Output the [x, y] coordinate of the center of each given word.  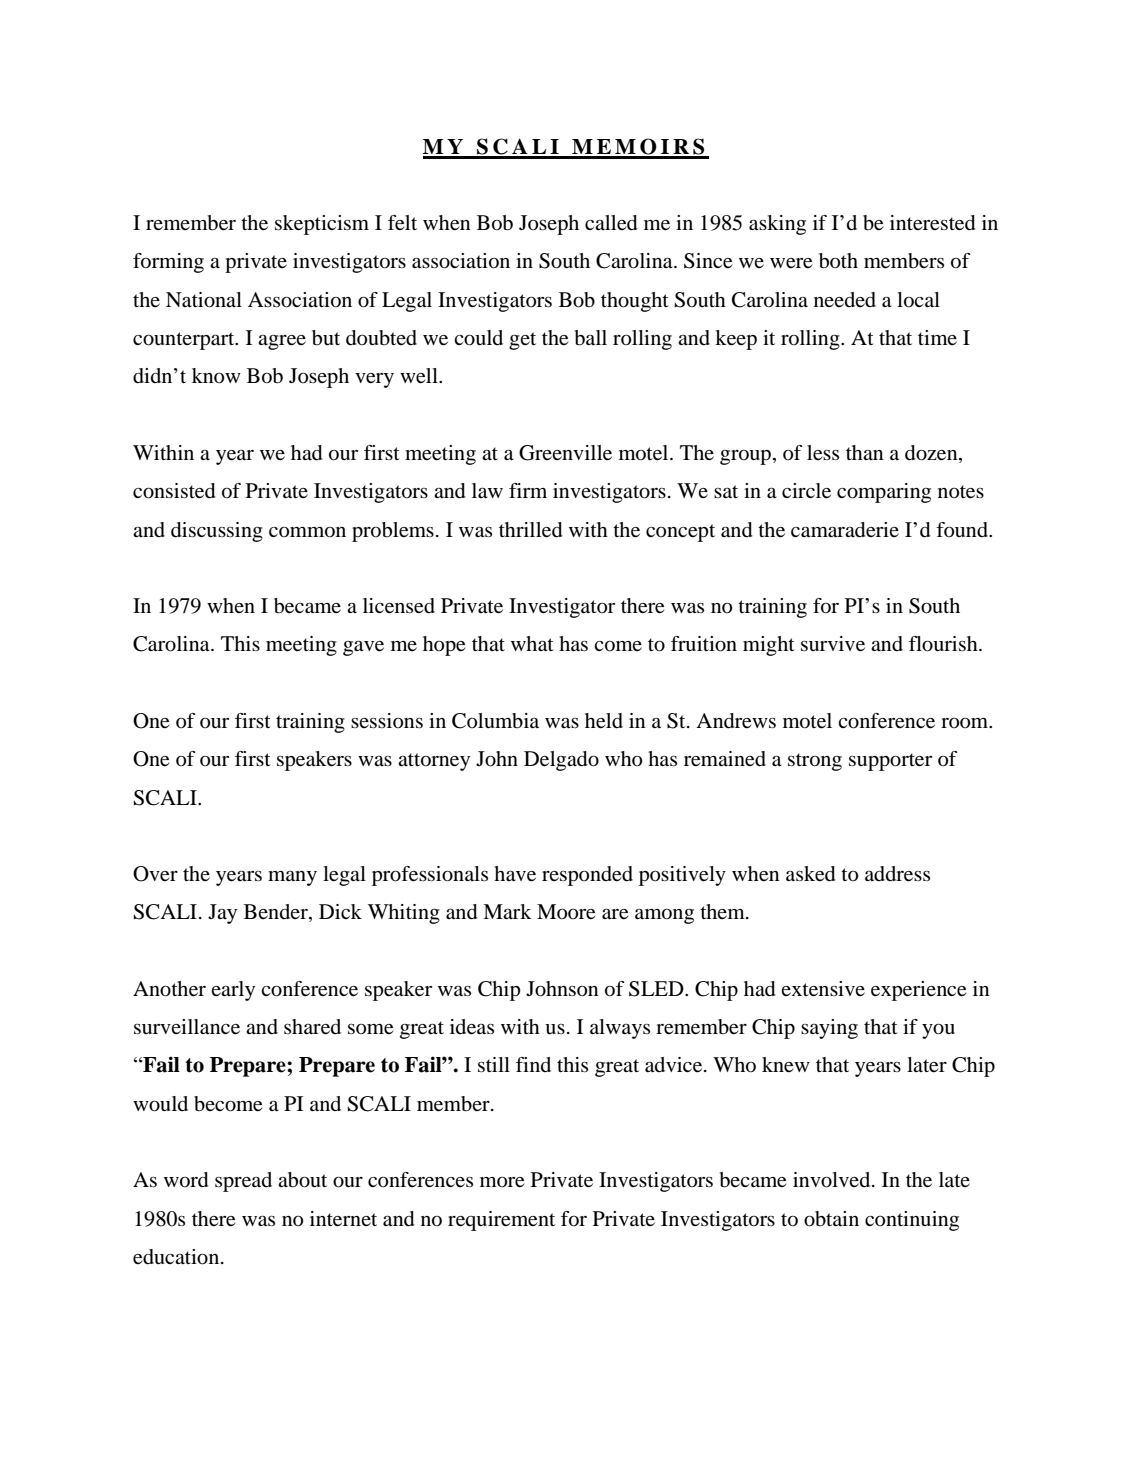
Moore [566, 912]
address [897, 874]
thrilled [530, 530]
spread [243, 1182]
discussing [217, 532]
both [838, 261]
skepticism [322, 225]
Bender [277, 913]
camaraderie [845, 530]
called [611, 223]
